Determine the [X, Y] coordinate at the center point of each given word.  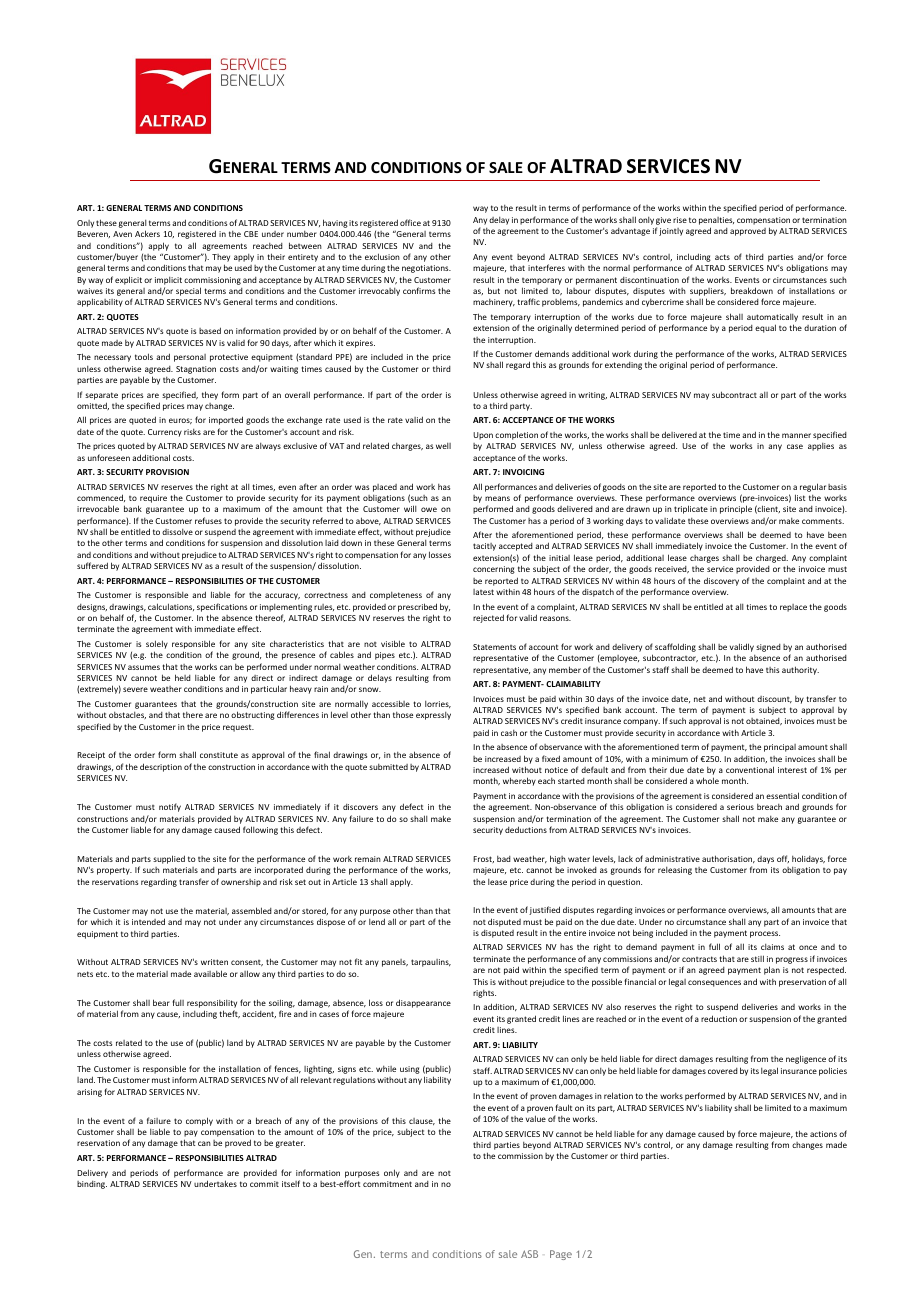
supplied [169, 859]
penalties [716, 221]
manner [796, 435]
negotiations [426, 269]
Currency [165, 433]
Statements [494, 647]
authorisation [728, 859]
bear [161, 1002]
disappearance [423, 1003]
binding [92, 1185]
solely [157, 644]
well [443, 446]
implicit [168, 281]
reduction [719, 1018]
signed [768, 648]
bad [504, 859]
